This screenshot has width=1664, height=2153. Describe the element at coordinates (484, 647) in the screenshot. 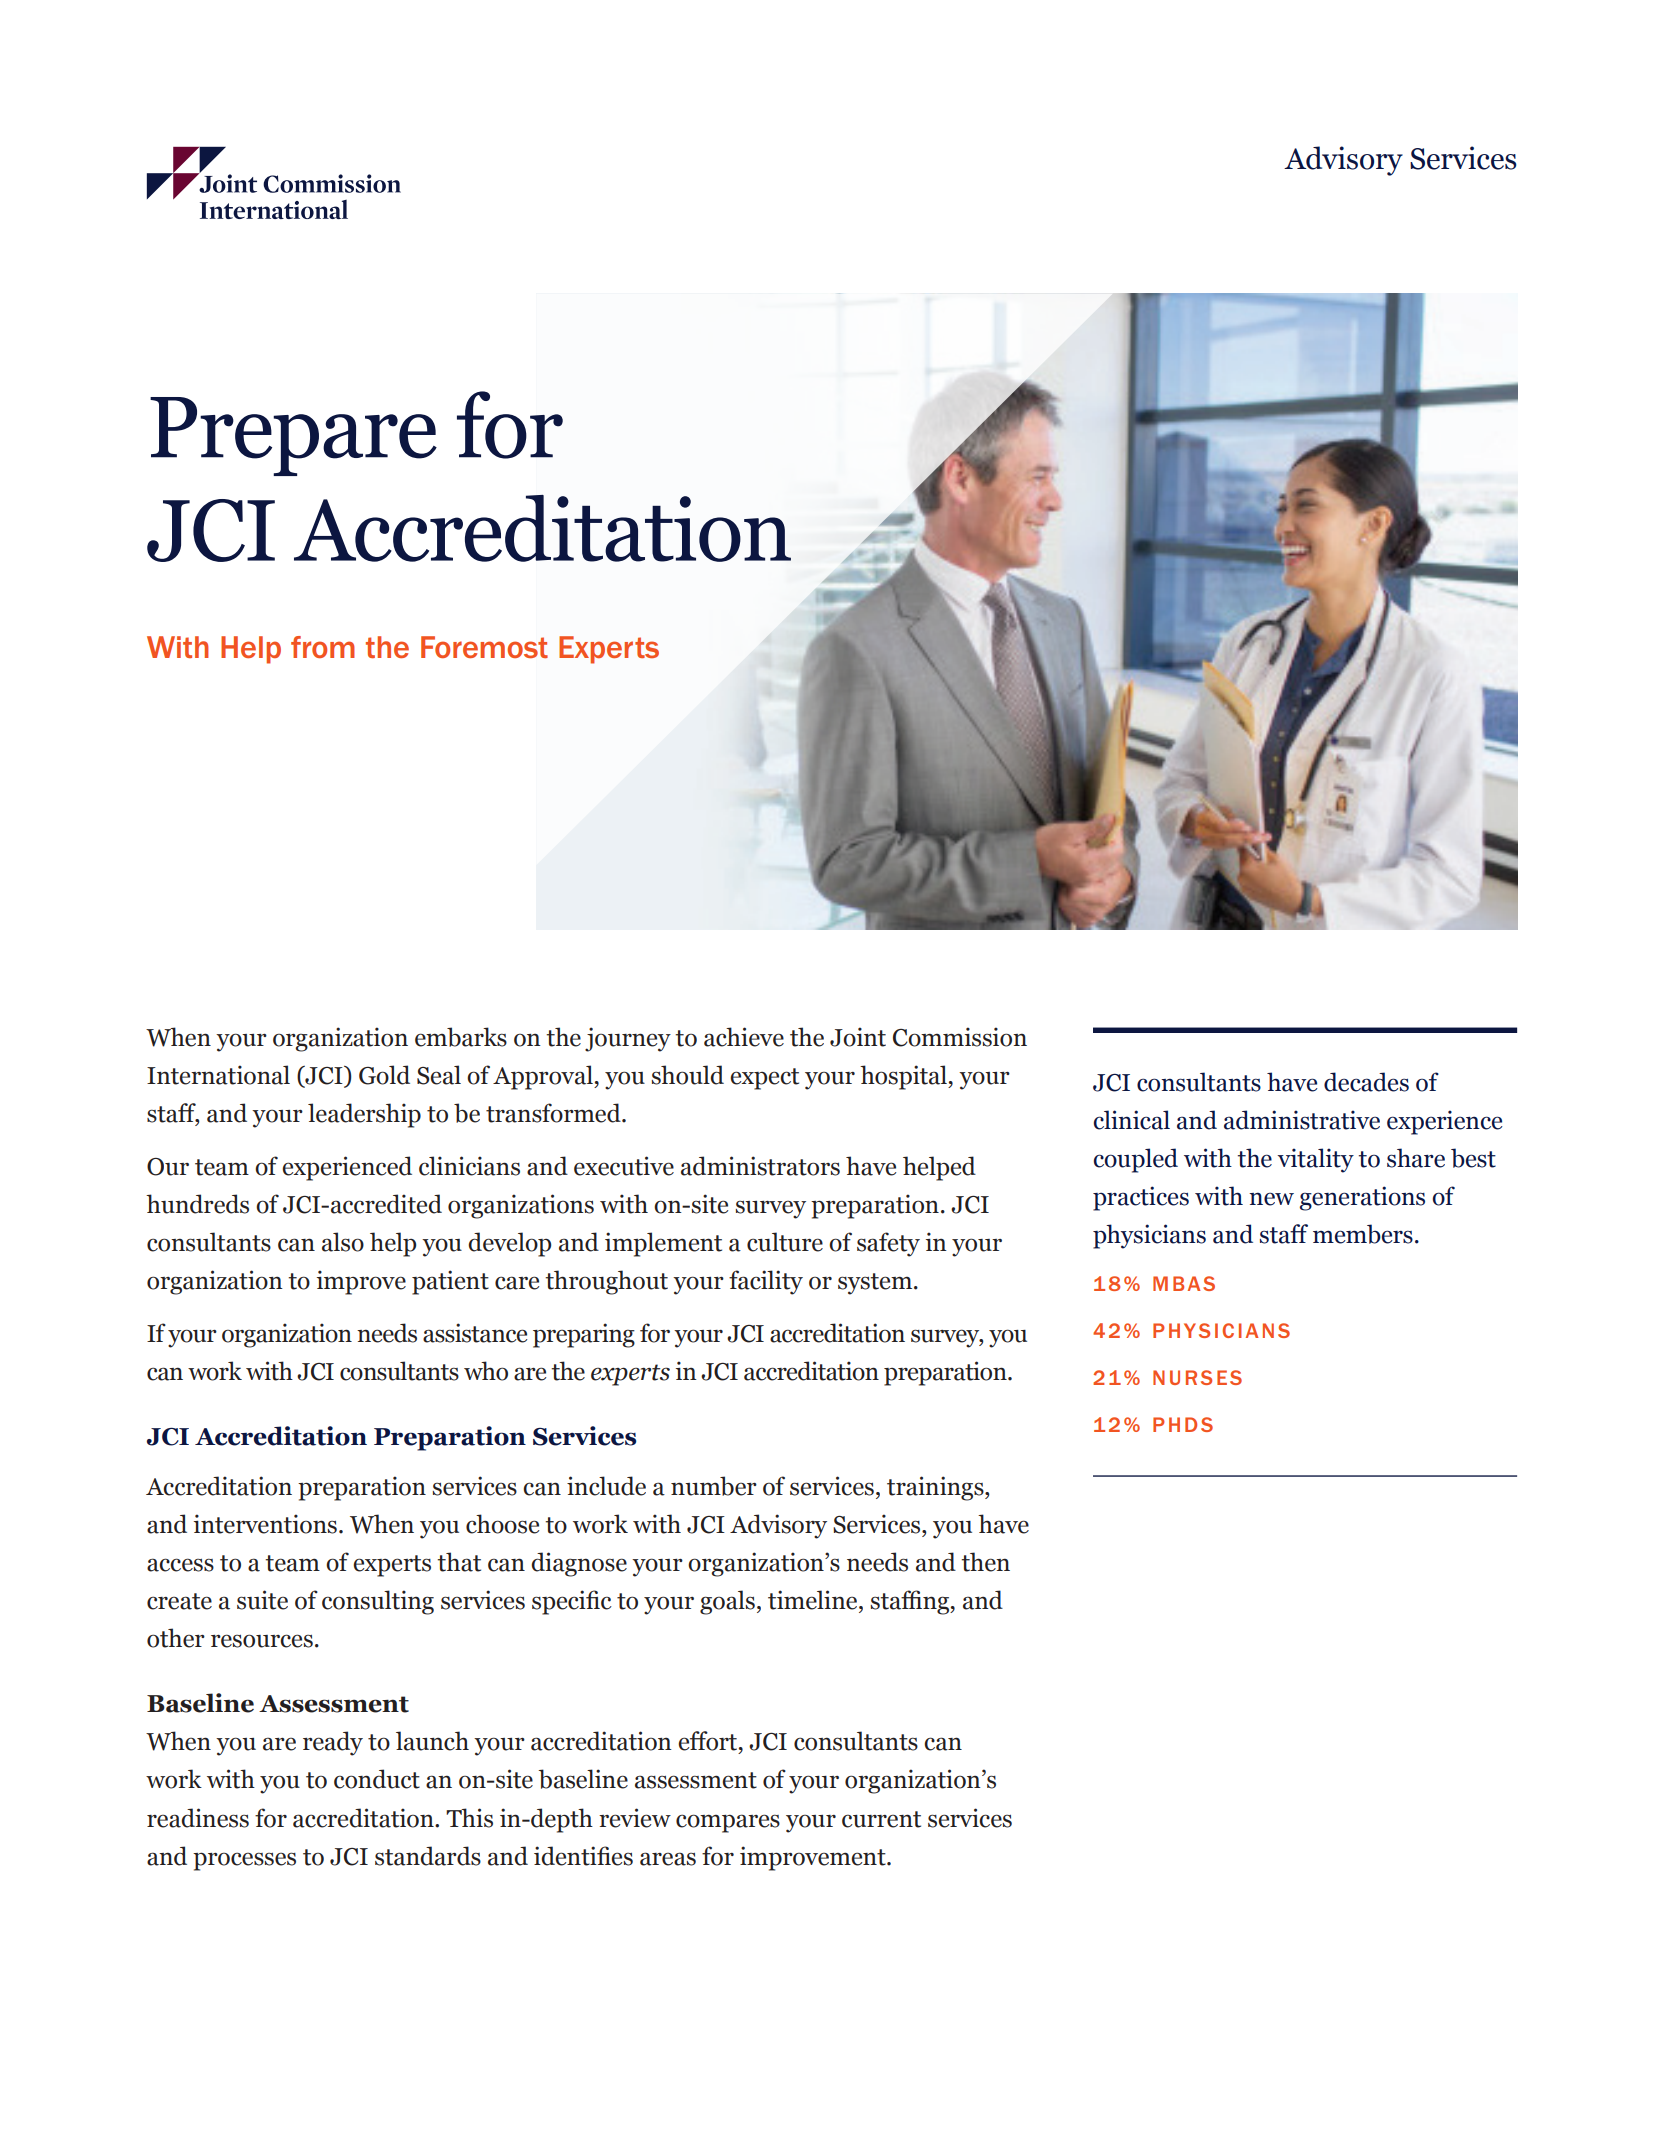

I see `Foremost` at that location.
